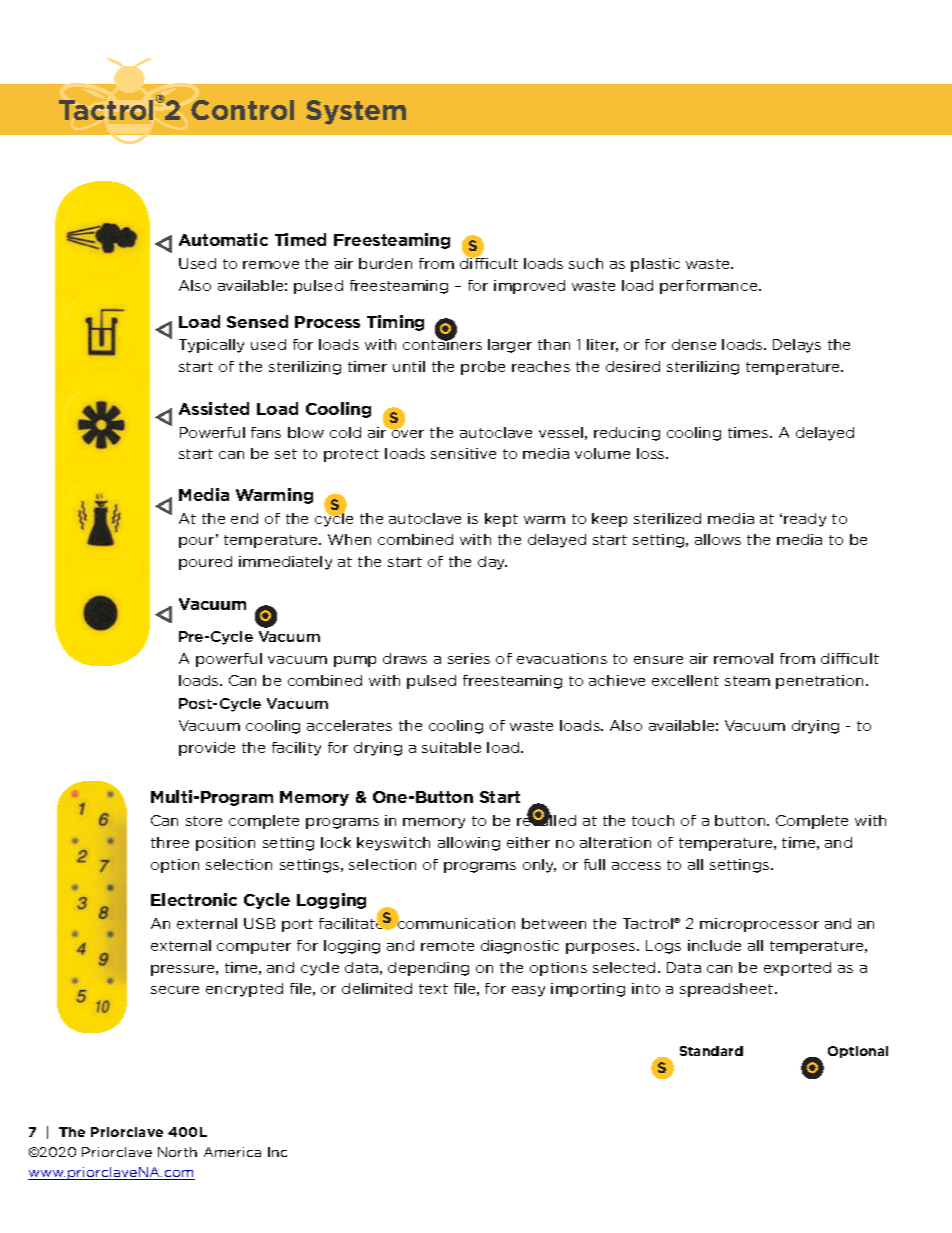 Image resolution: width=952 pixels, height=1233 pixels. What do you see at coordinates (469, 658) in the screenshot?
I see `series` at bounding box center [469, 658].
